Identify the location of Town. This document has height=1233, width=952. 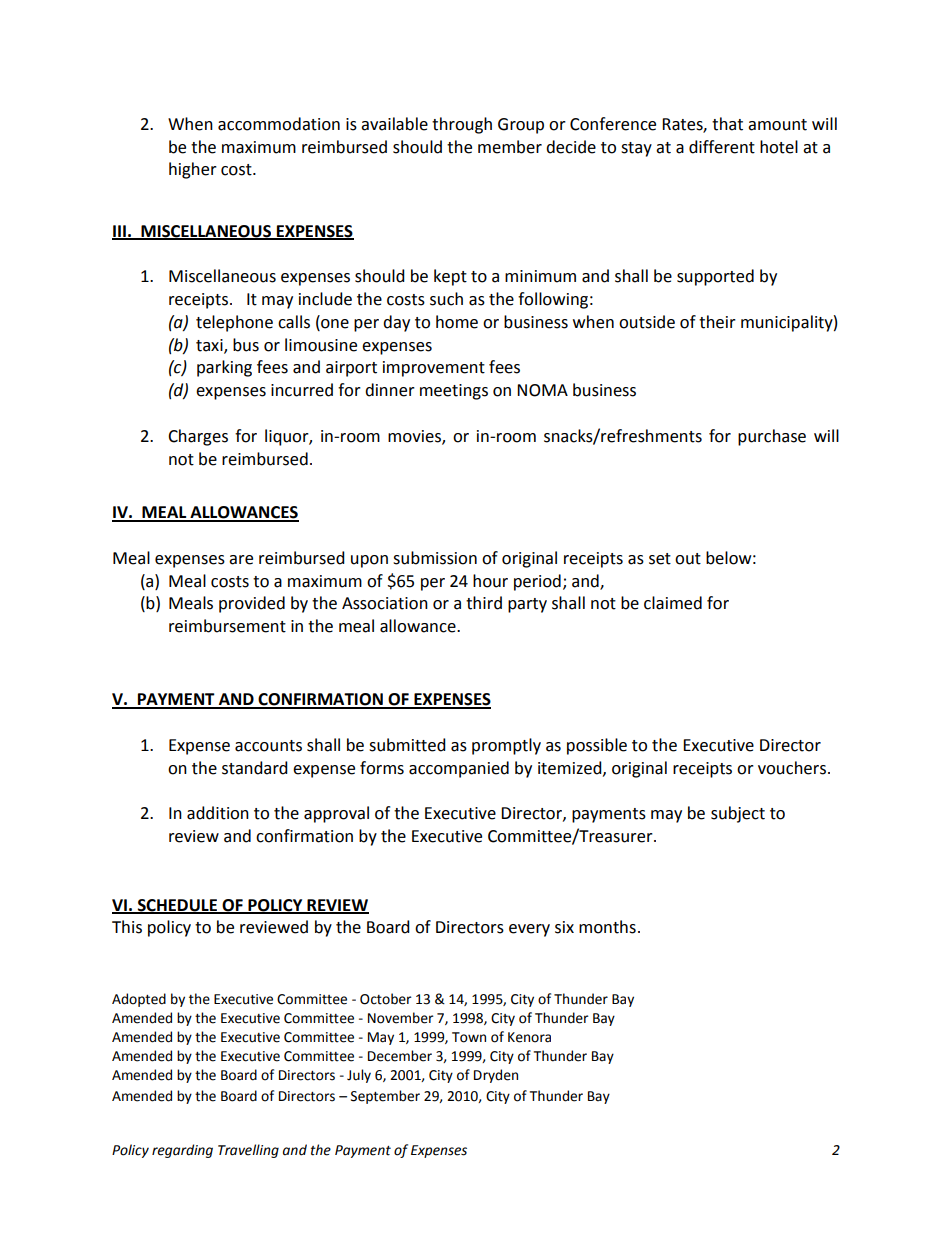
(469, 1037).
